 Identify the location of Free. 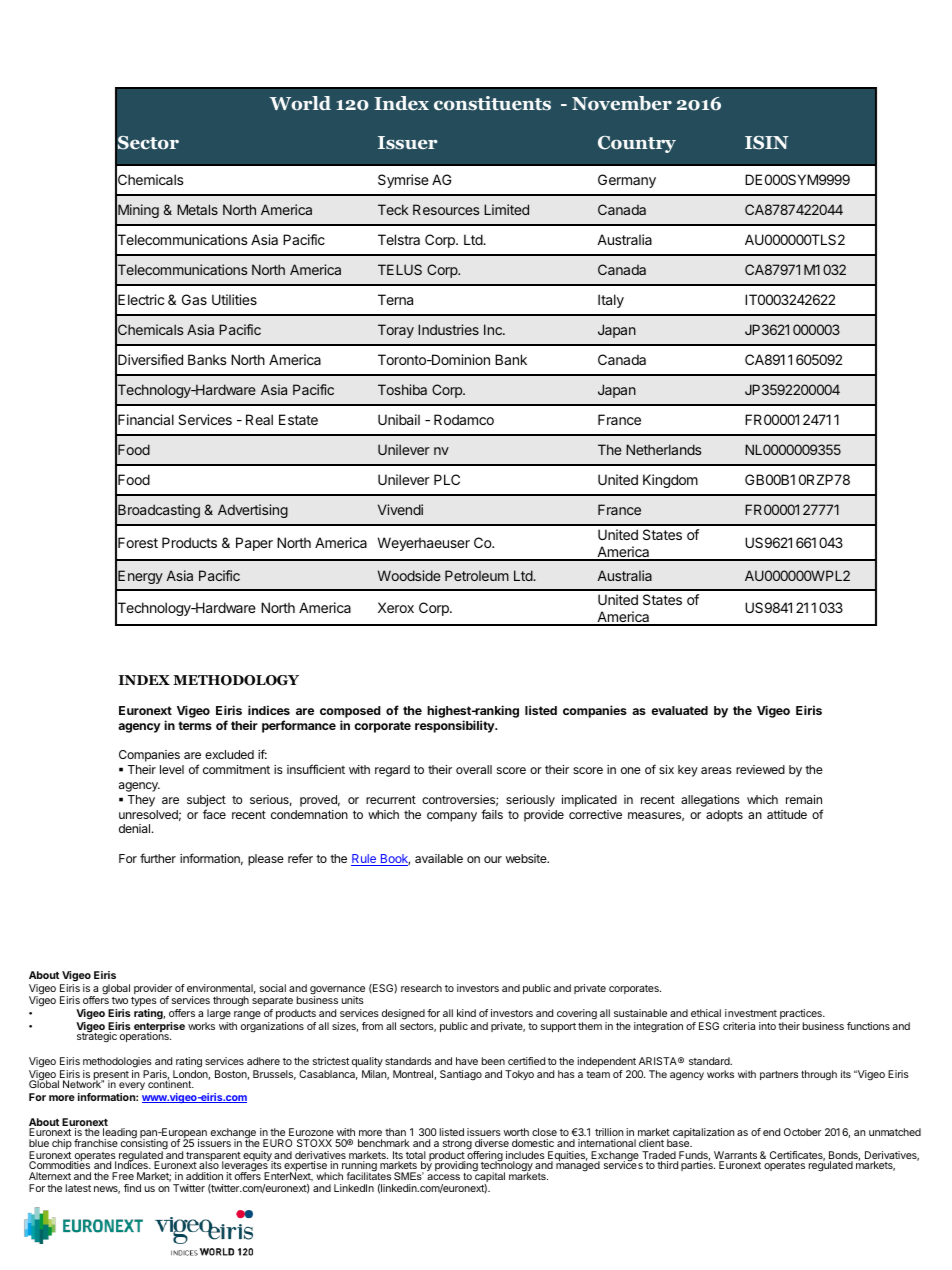
(123, 1176).
